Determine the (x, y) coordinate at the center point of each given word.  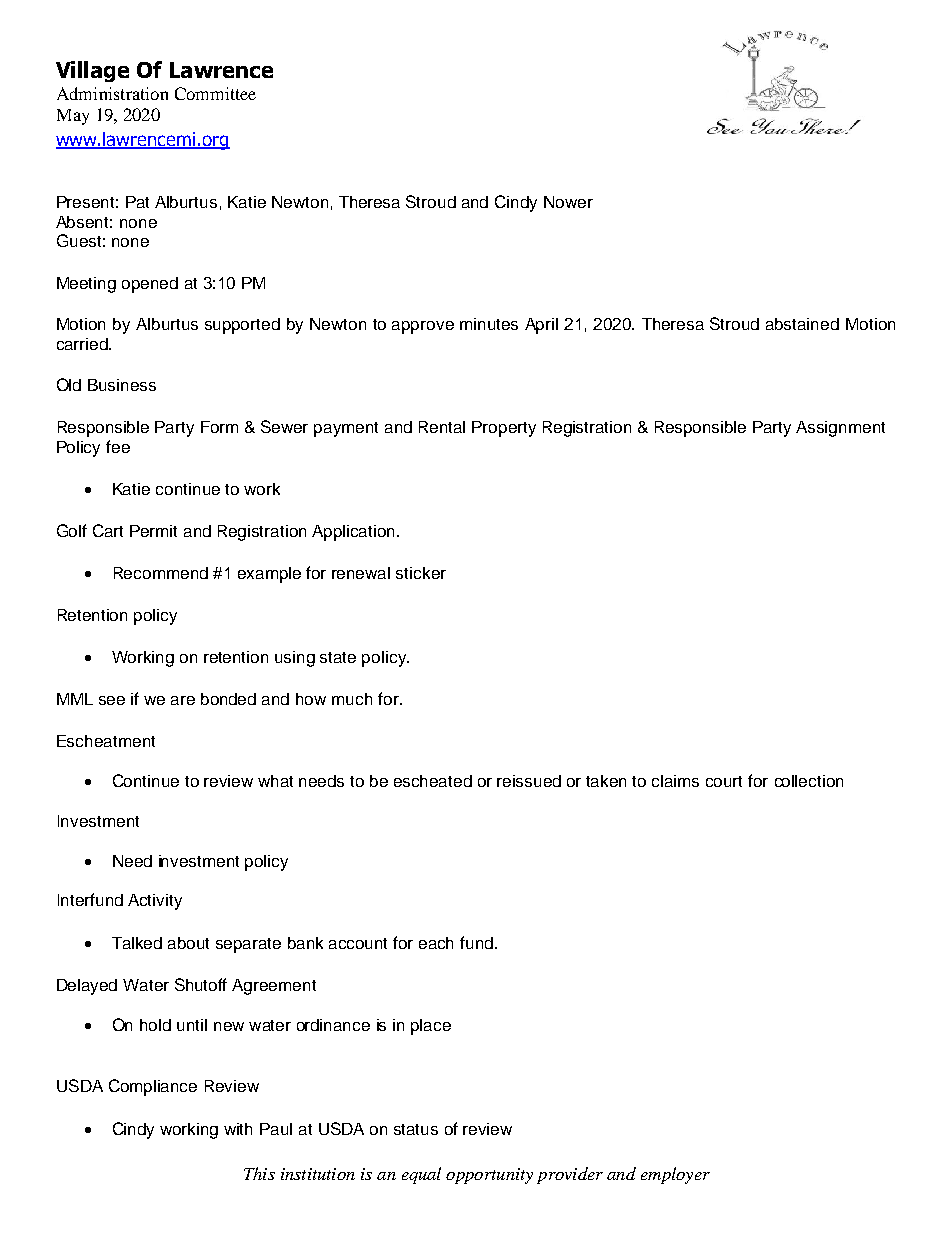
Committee (215, 93)
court (724, 781)
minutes (489, 324)
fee (118, 446)
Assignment (840, 429)
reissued (529, 781)
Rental (442, 427)
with (238, 1129)
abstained (802, 324)
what (275, 781)
